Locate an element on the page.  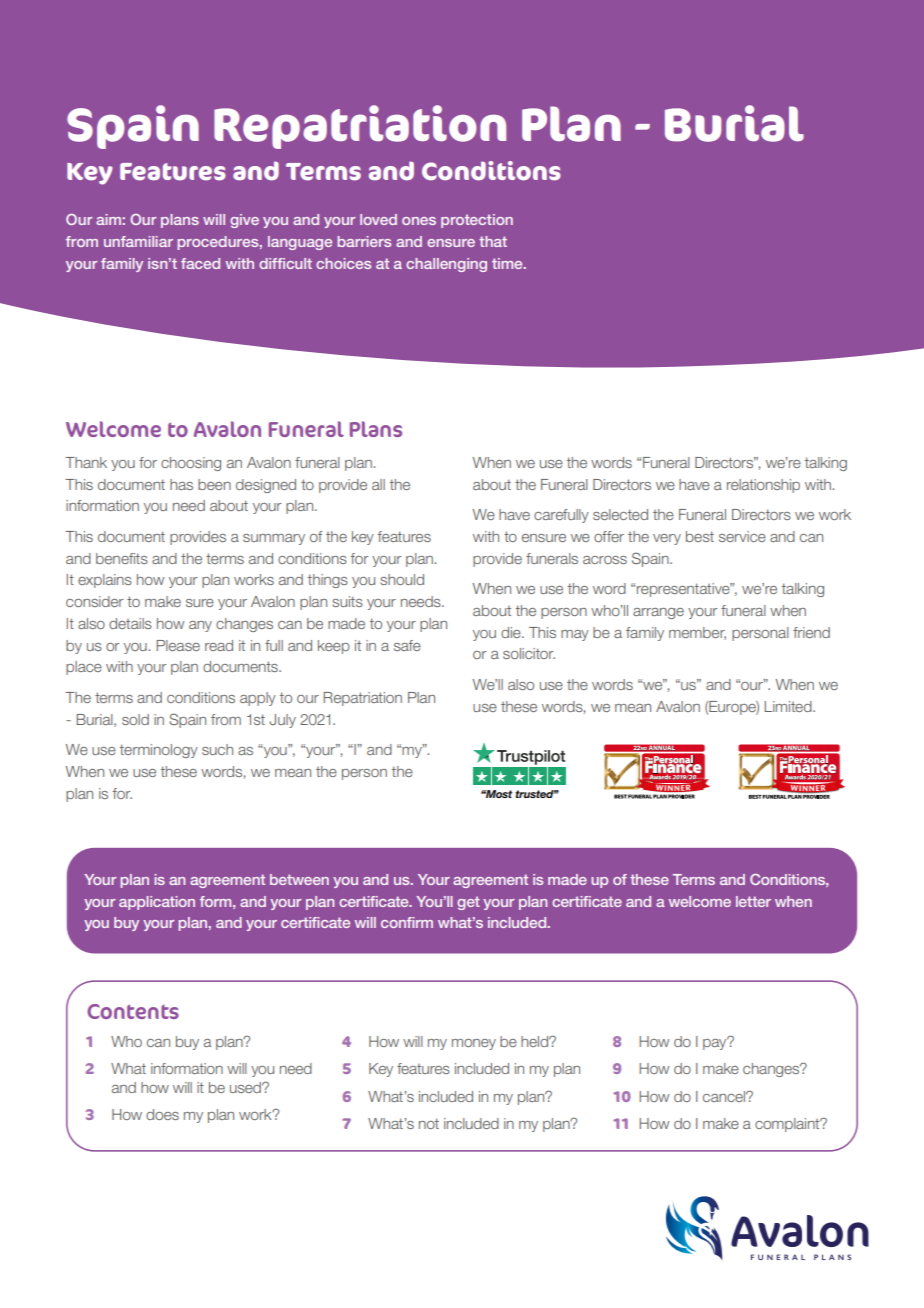
challenging is located at coordinates (446, 265).
